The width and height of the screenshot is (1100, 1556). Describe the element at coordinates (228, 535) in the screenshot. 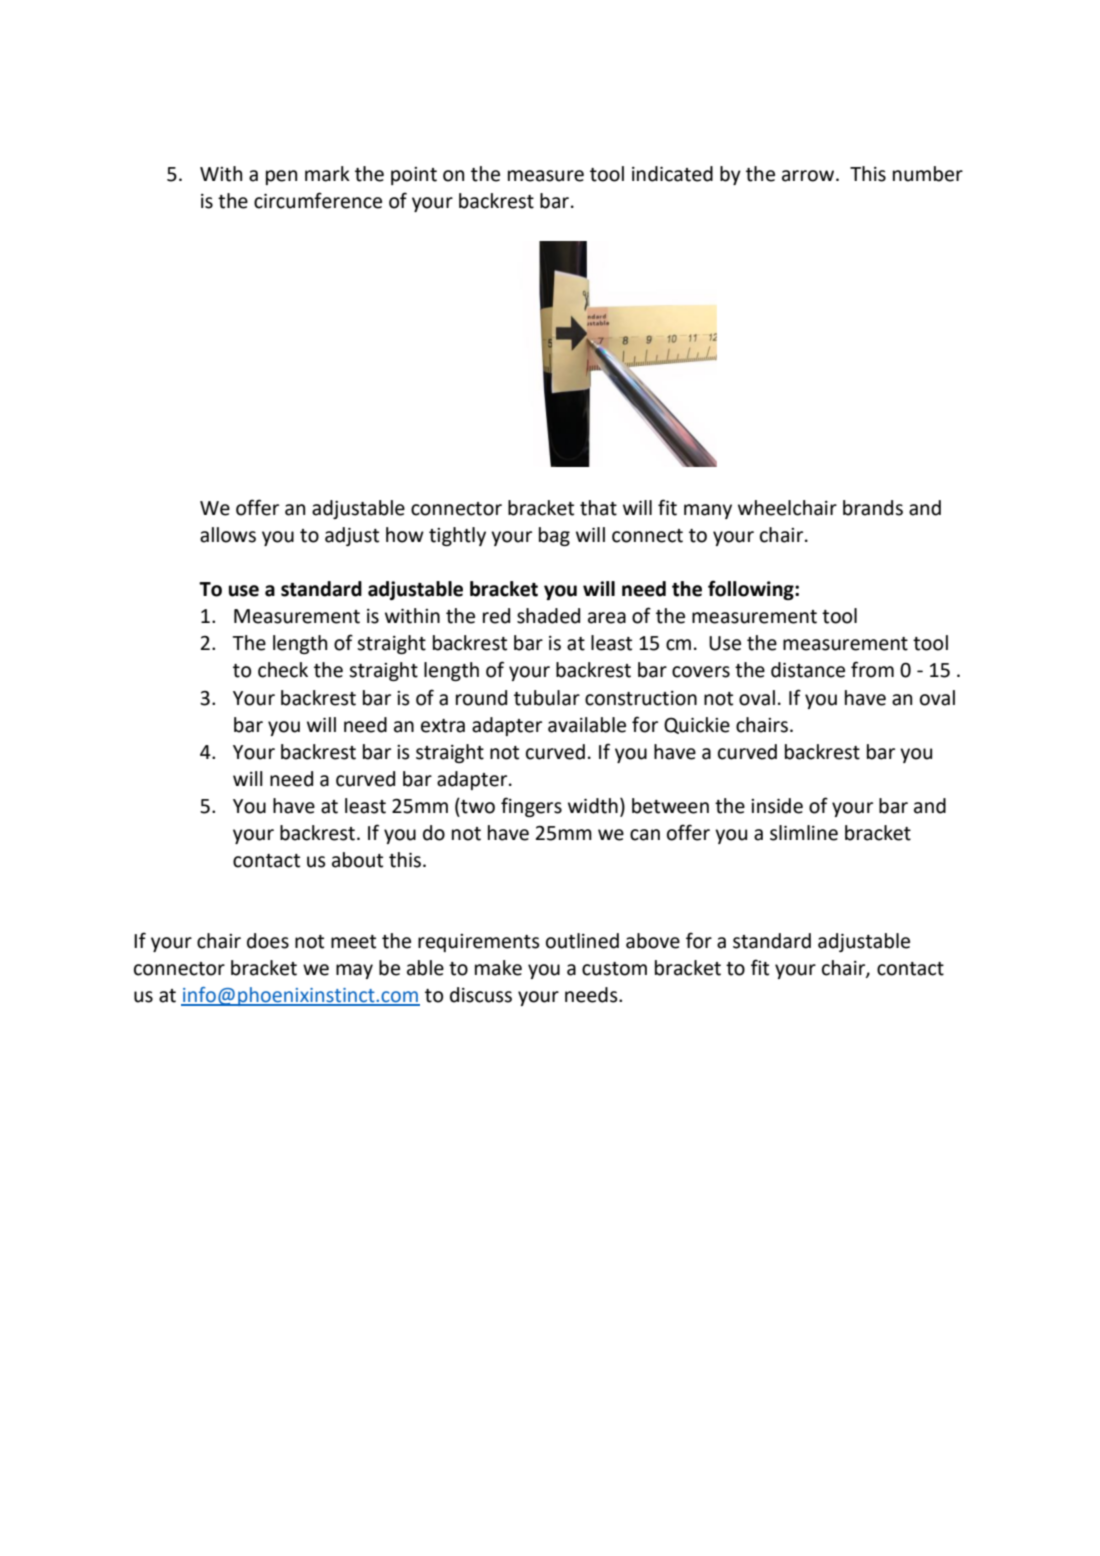

I see `allows` at that location.
